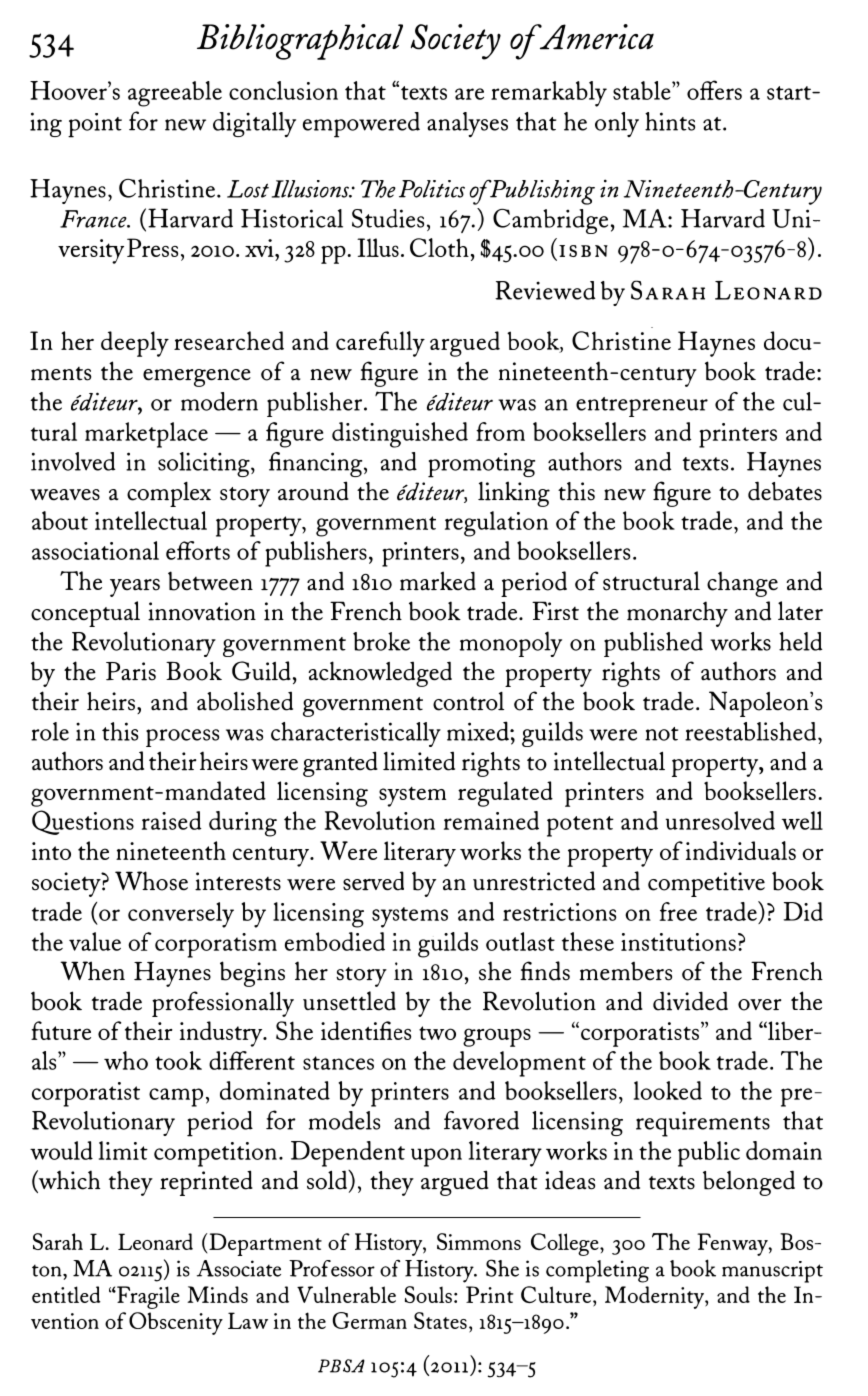  What do you see at coordinates (785, 491) in the screenshot?
I see `debates` at bounding box center [785, 491].
